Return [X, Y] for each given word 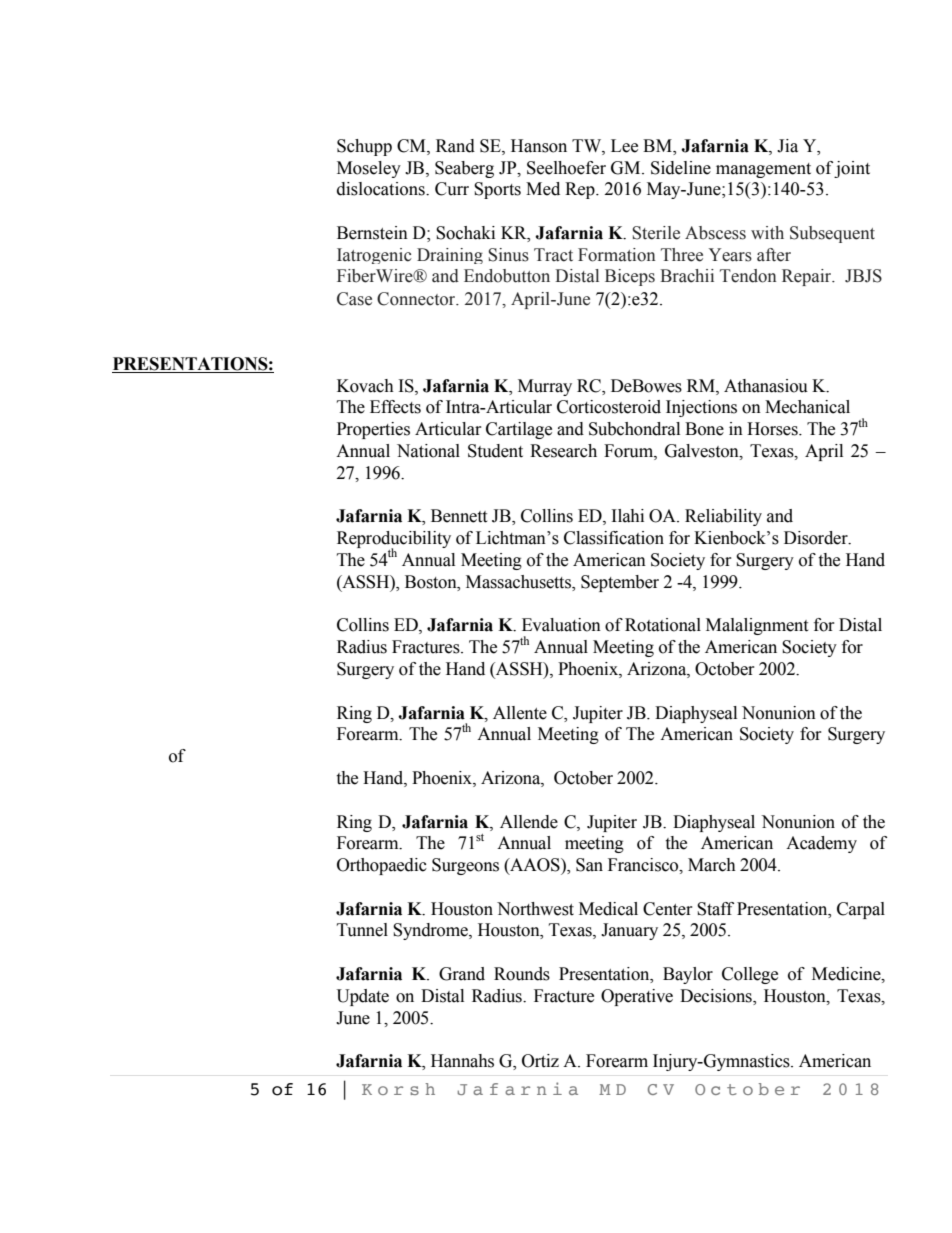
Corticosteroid [609, 407]
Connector [417, 299]
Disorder [817, 538]
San [589, 865]
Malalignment [757, 626]
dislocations [382, 189]
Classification [614, 538]
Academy [821, 844]
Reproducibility [394, 541]
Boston [432, 582]
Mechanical [807, 407]
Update [363, 997]
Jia [787, 146]
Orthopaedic [382, 866]
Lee [624, 146]
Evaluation [561, 625]
